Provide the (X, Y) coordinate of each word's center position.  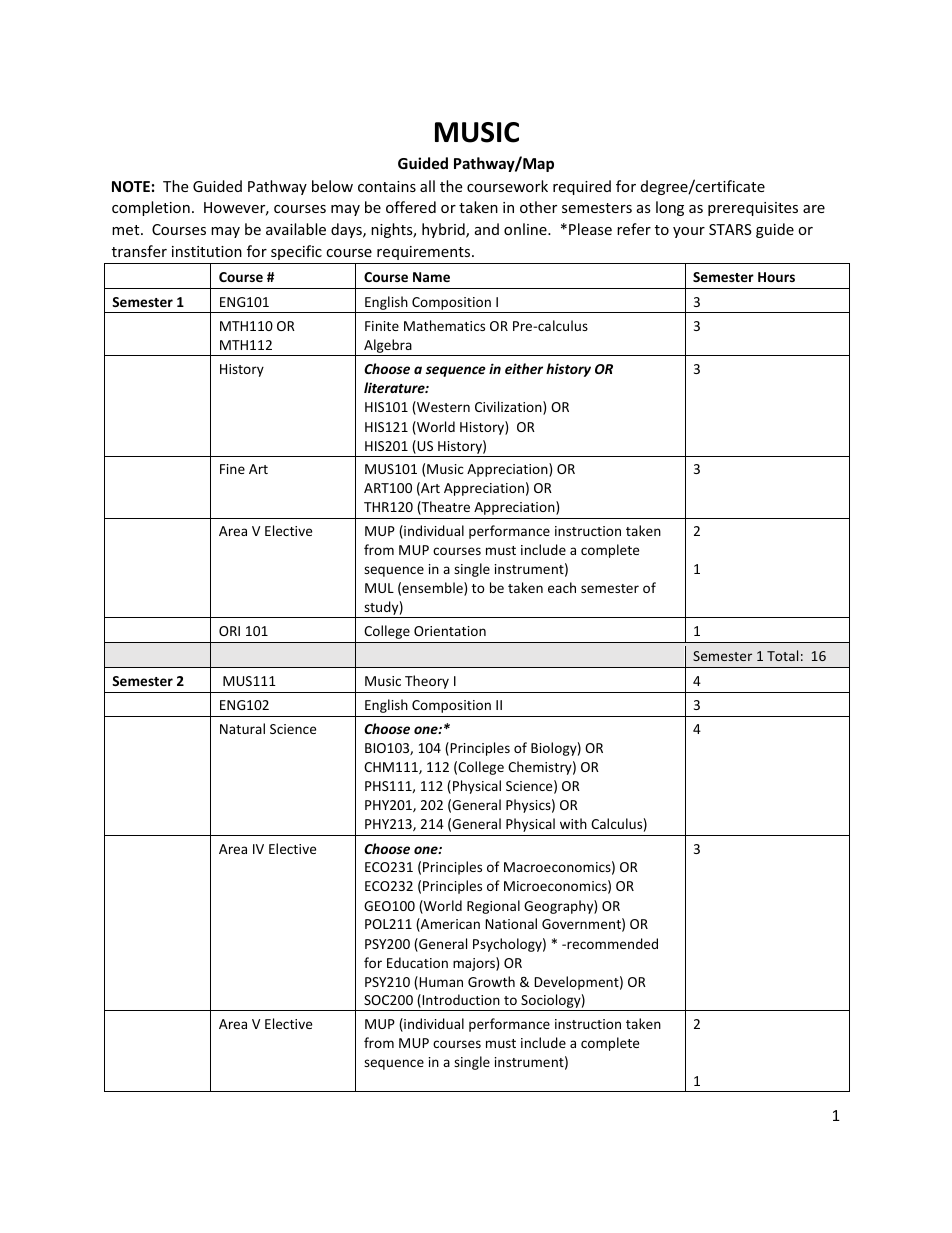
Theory (427, 682)
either (524, 368)
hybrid (444, 230)
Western (442, 408)
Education (417, 962)
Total (782, 655)
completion (151, 208)
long (670, 208)
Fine (232, 469)
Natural (242, 728)
